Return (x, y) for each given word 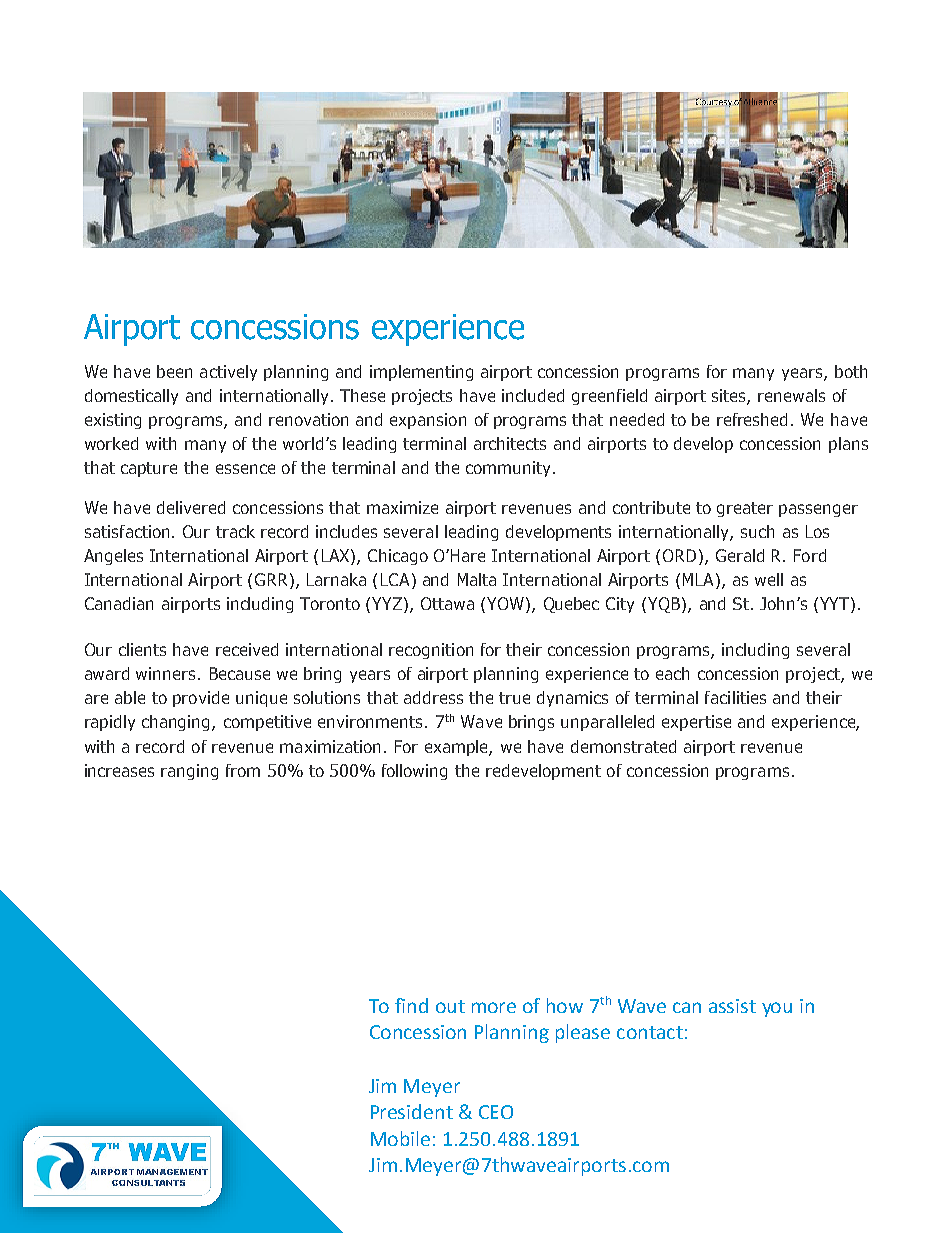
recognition (431, 651)
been (174, 371)
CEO (496, 1112)
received (247, 649)
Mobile (400, 1138)
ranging (189, 772)
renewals (791, 395)
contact (650, 1032)
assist (732, 1006)
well (769, 579)
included (533, 395)
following (414, 772)
